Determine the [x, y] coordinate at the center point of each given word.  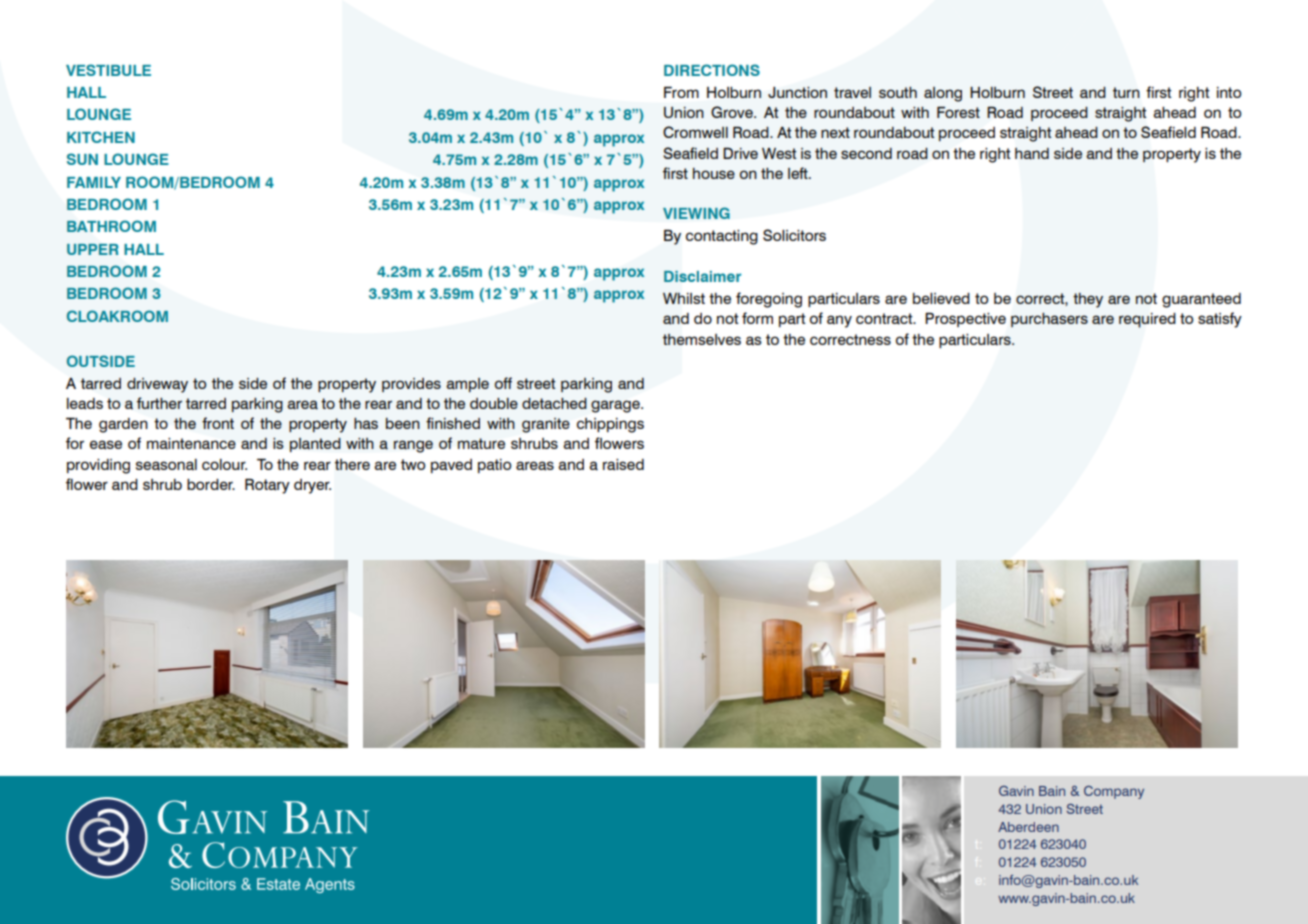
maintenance [191, 444]
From [681, 92]
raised [623, 465]
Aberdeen [1028, 827]
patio [494, 466]
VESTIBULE [108, 70]
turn [1126, 92]
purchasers [1049, 320]
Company [1114, 792]
